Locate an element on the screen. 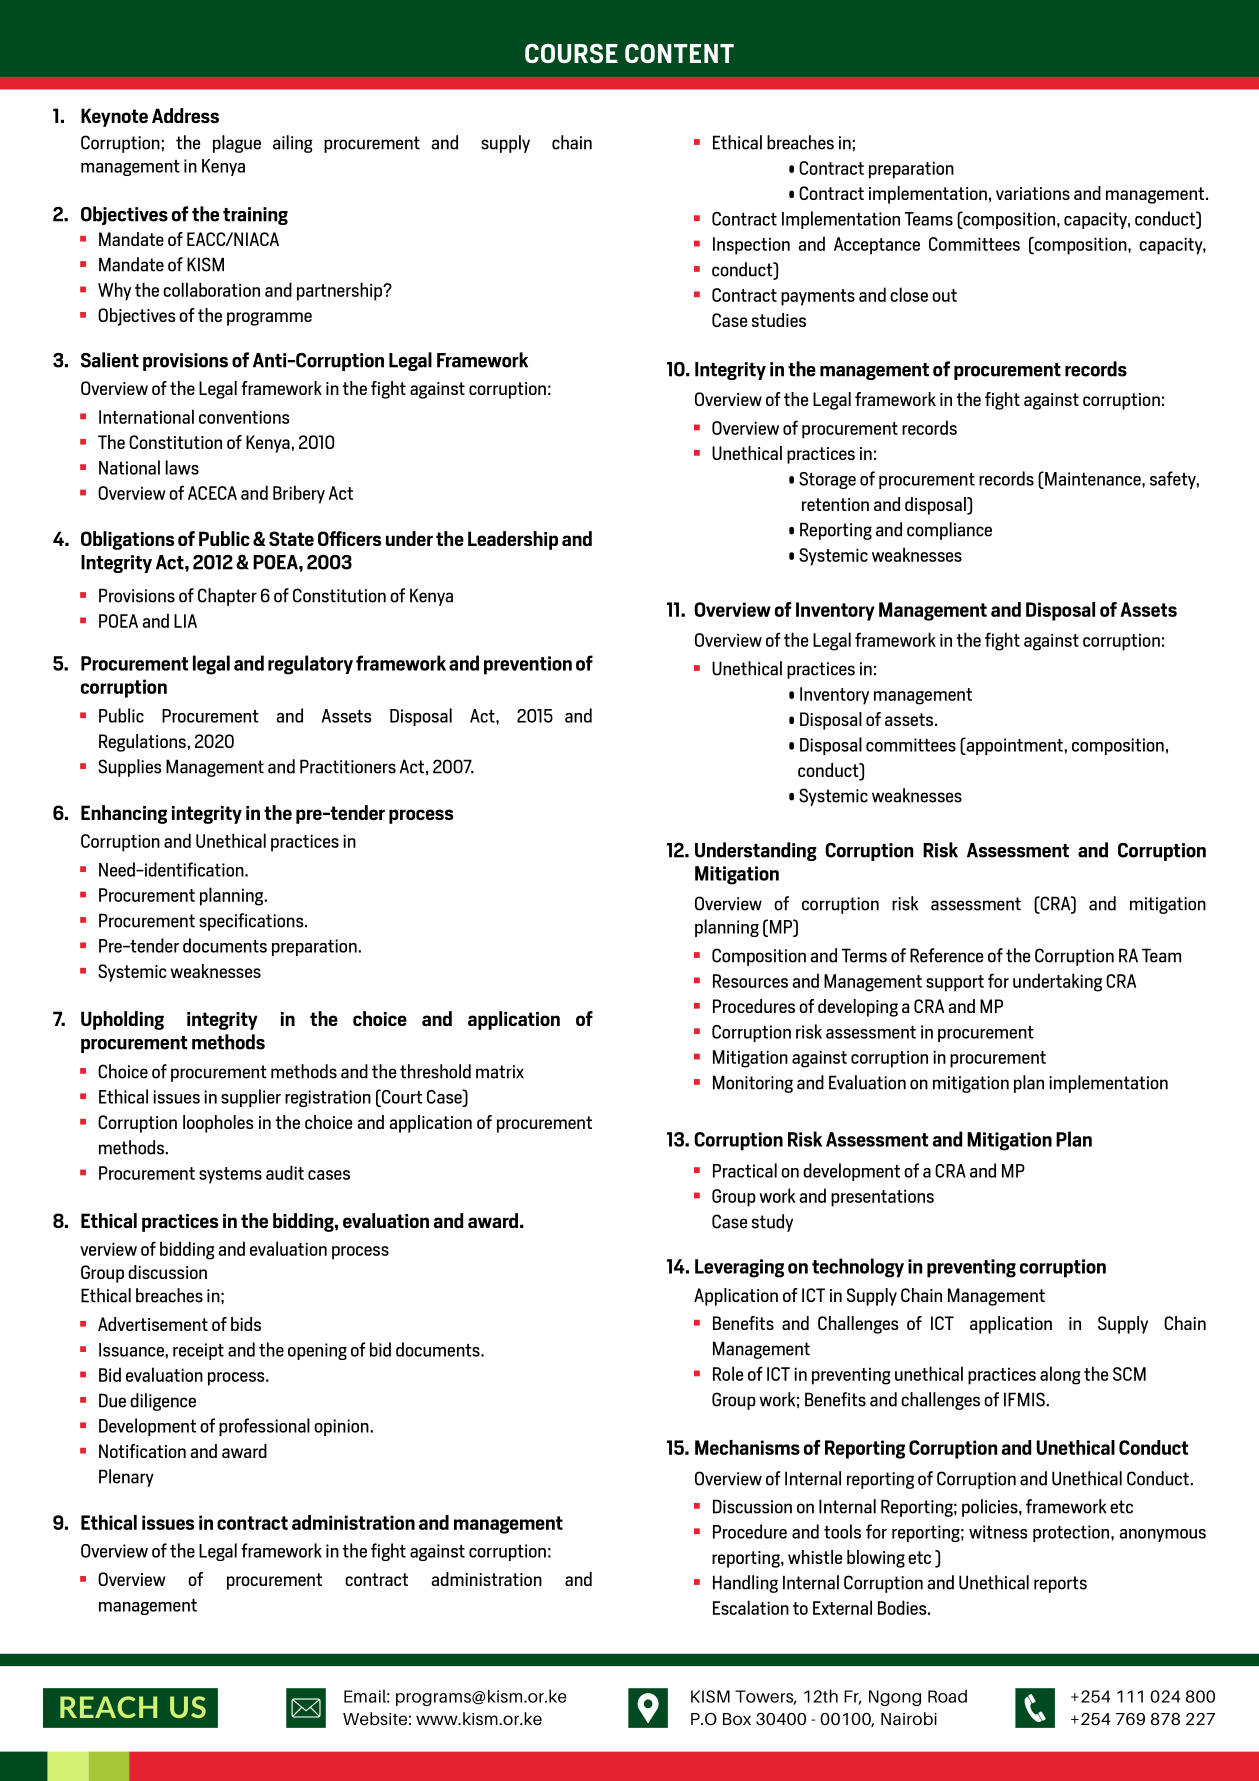 The image size is (1259, 1781). plague is located at coordinates (237, 144).
